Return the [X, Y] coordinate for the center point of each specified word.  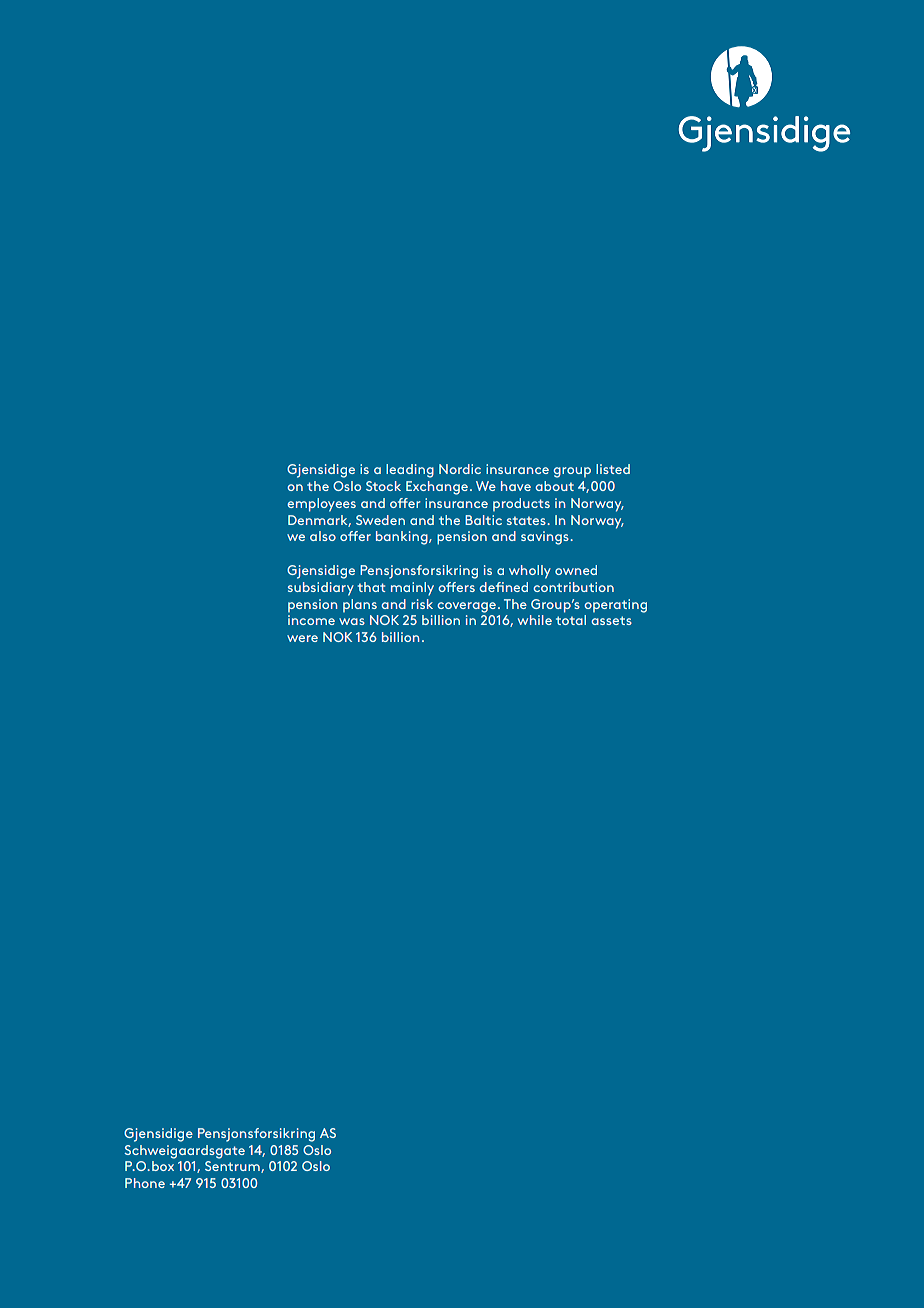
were [302, 638]
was [352, 621]
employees [321, 505]
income [311, 620]
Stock [383, 486]
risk [422, 604]
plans [360, 605]
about [555, 486]
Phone [145, 1183]
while [535, 620]
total [571, 620]
